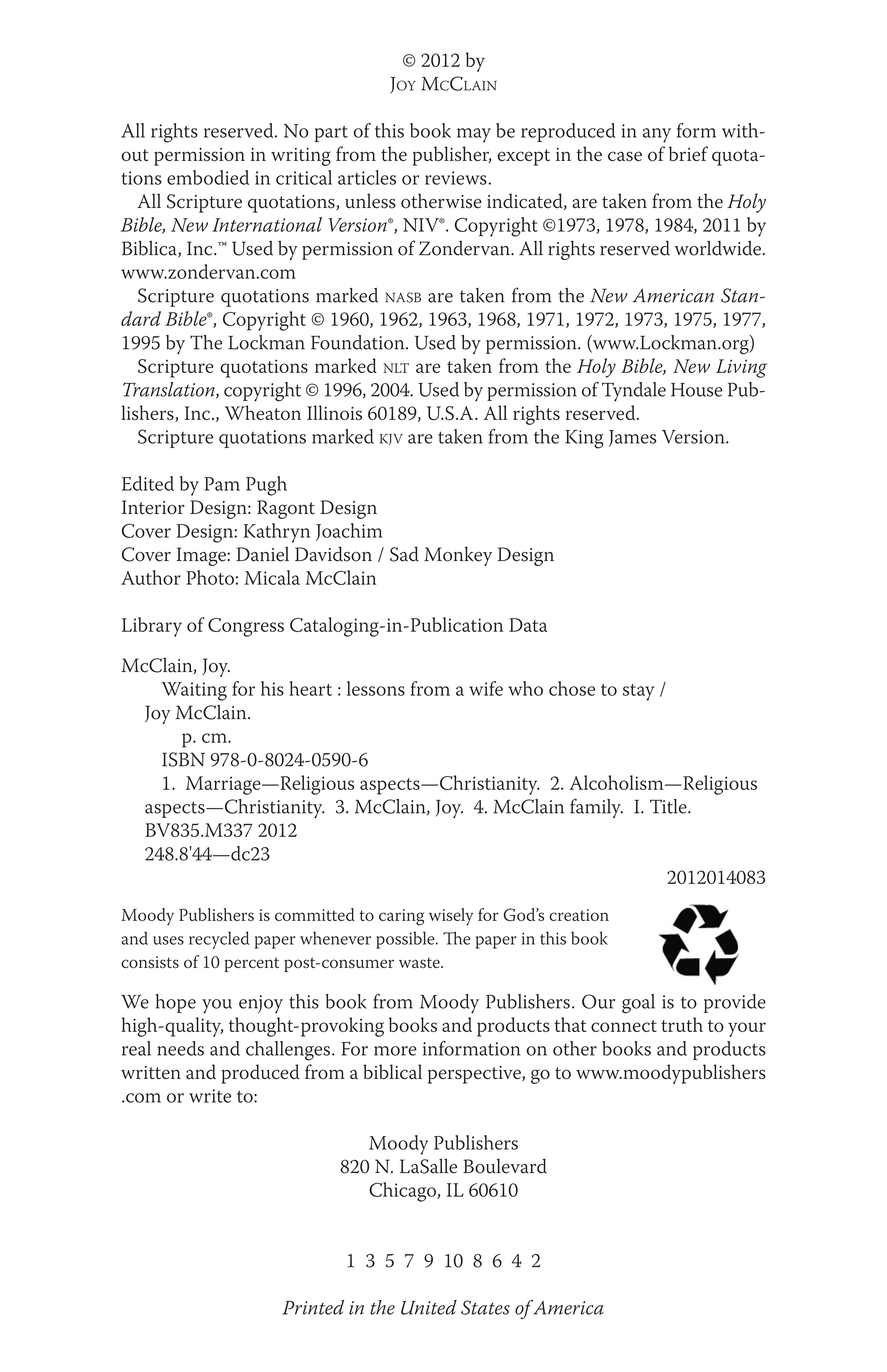  I want to click on States, so click(485, 1307).
